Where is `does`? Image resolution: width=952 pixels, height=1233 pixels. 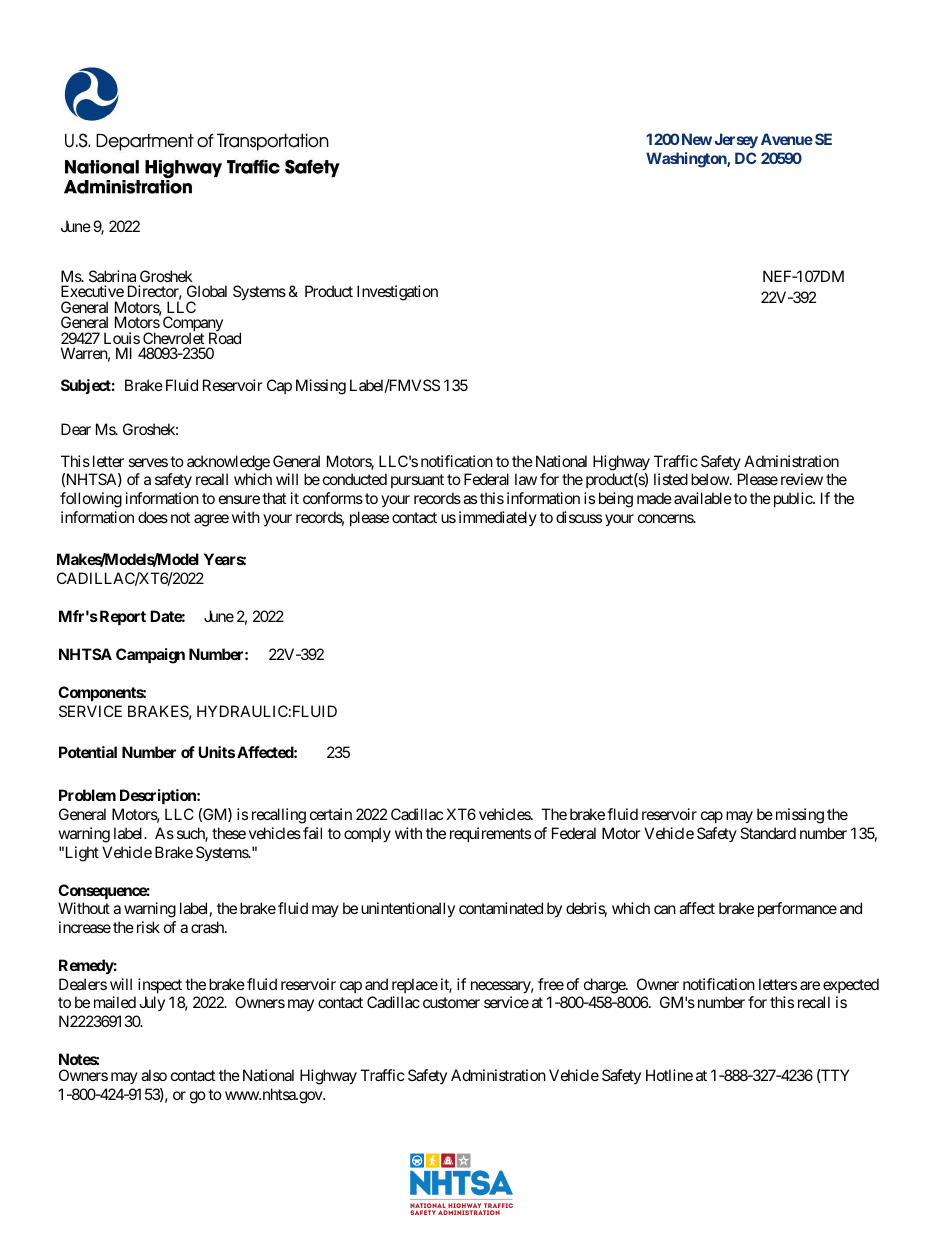 does is located at coordinates (153, 517).
